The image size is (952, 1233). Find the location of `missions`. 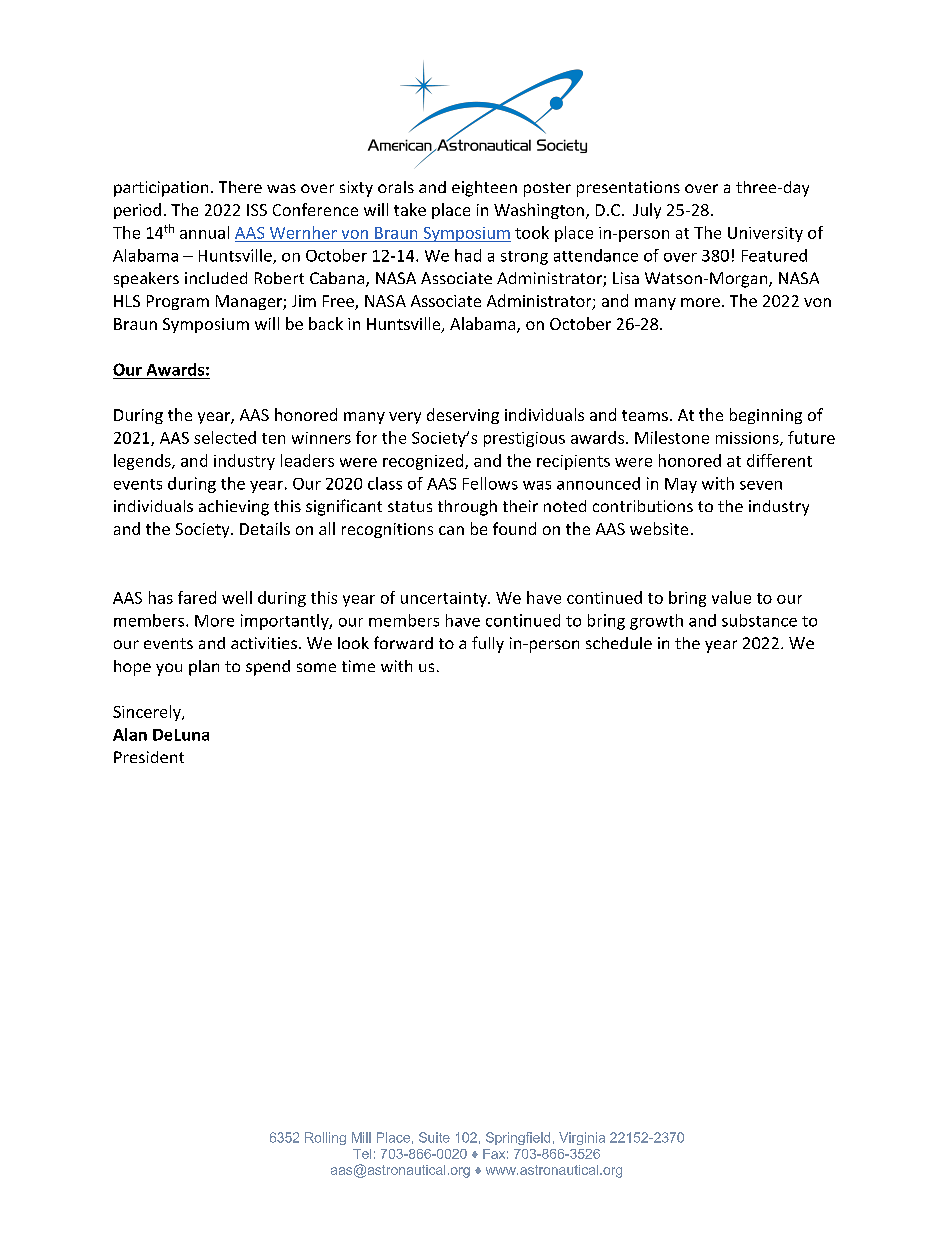

missions is located at coordinates (748, 439).
